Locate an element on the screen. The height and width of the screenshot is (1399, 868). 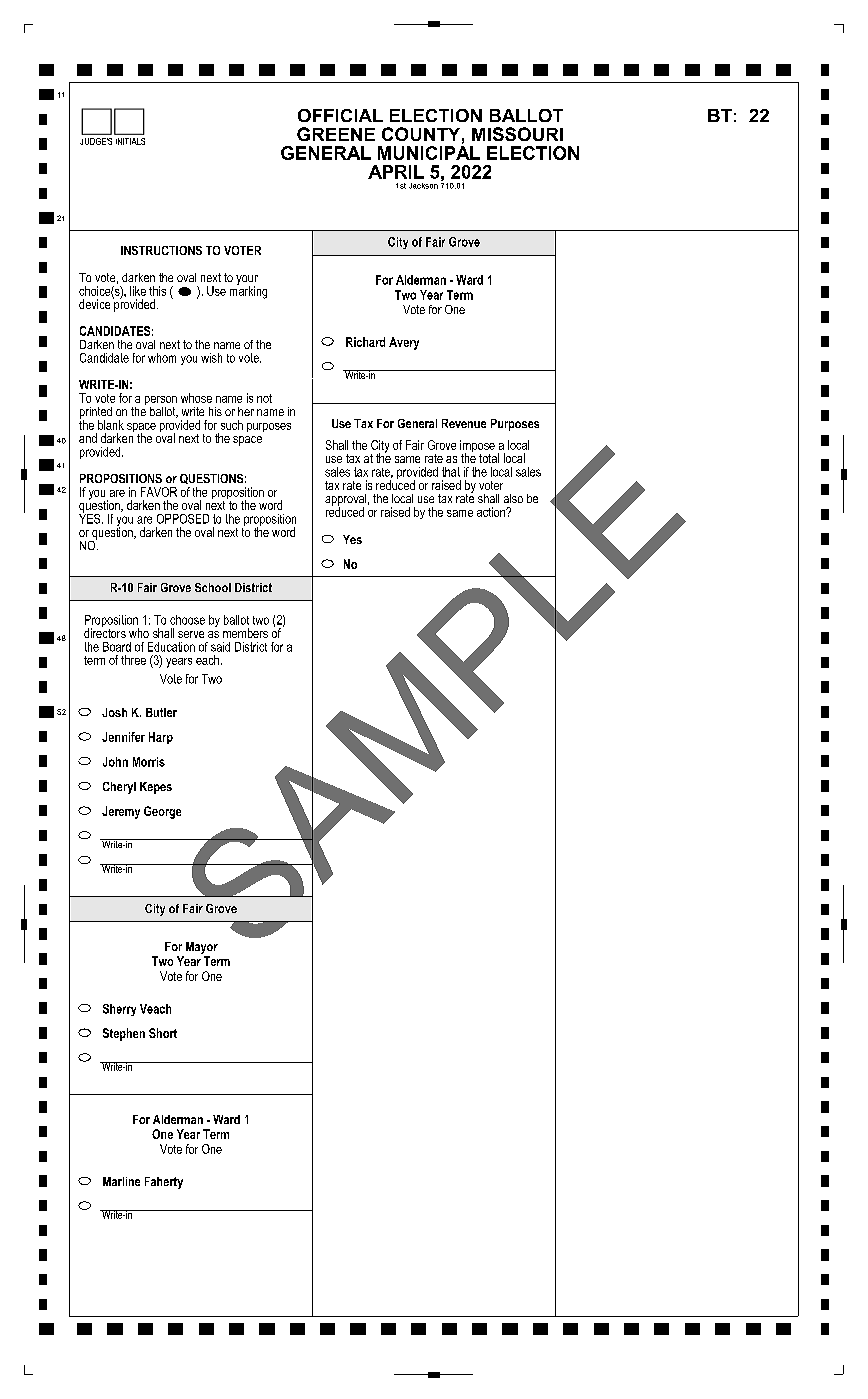
Sherry is located at coordinates (119, 1010).
